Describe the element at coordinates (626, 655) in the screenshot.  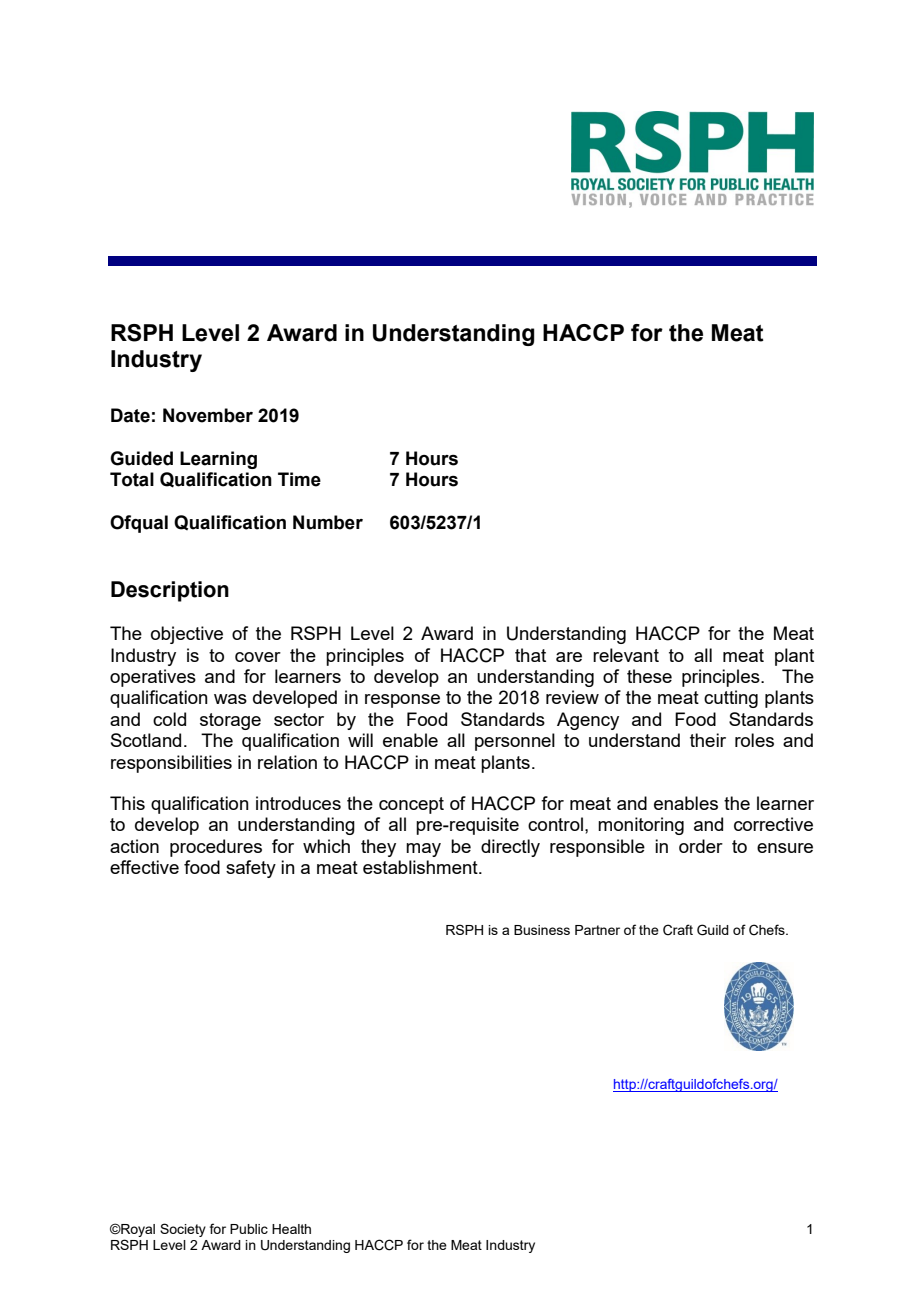
I see `relevant` at that location.
